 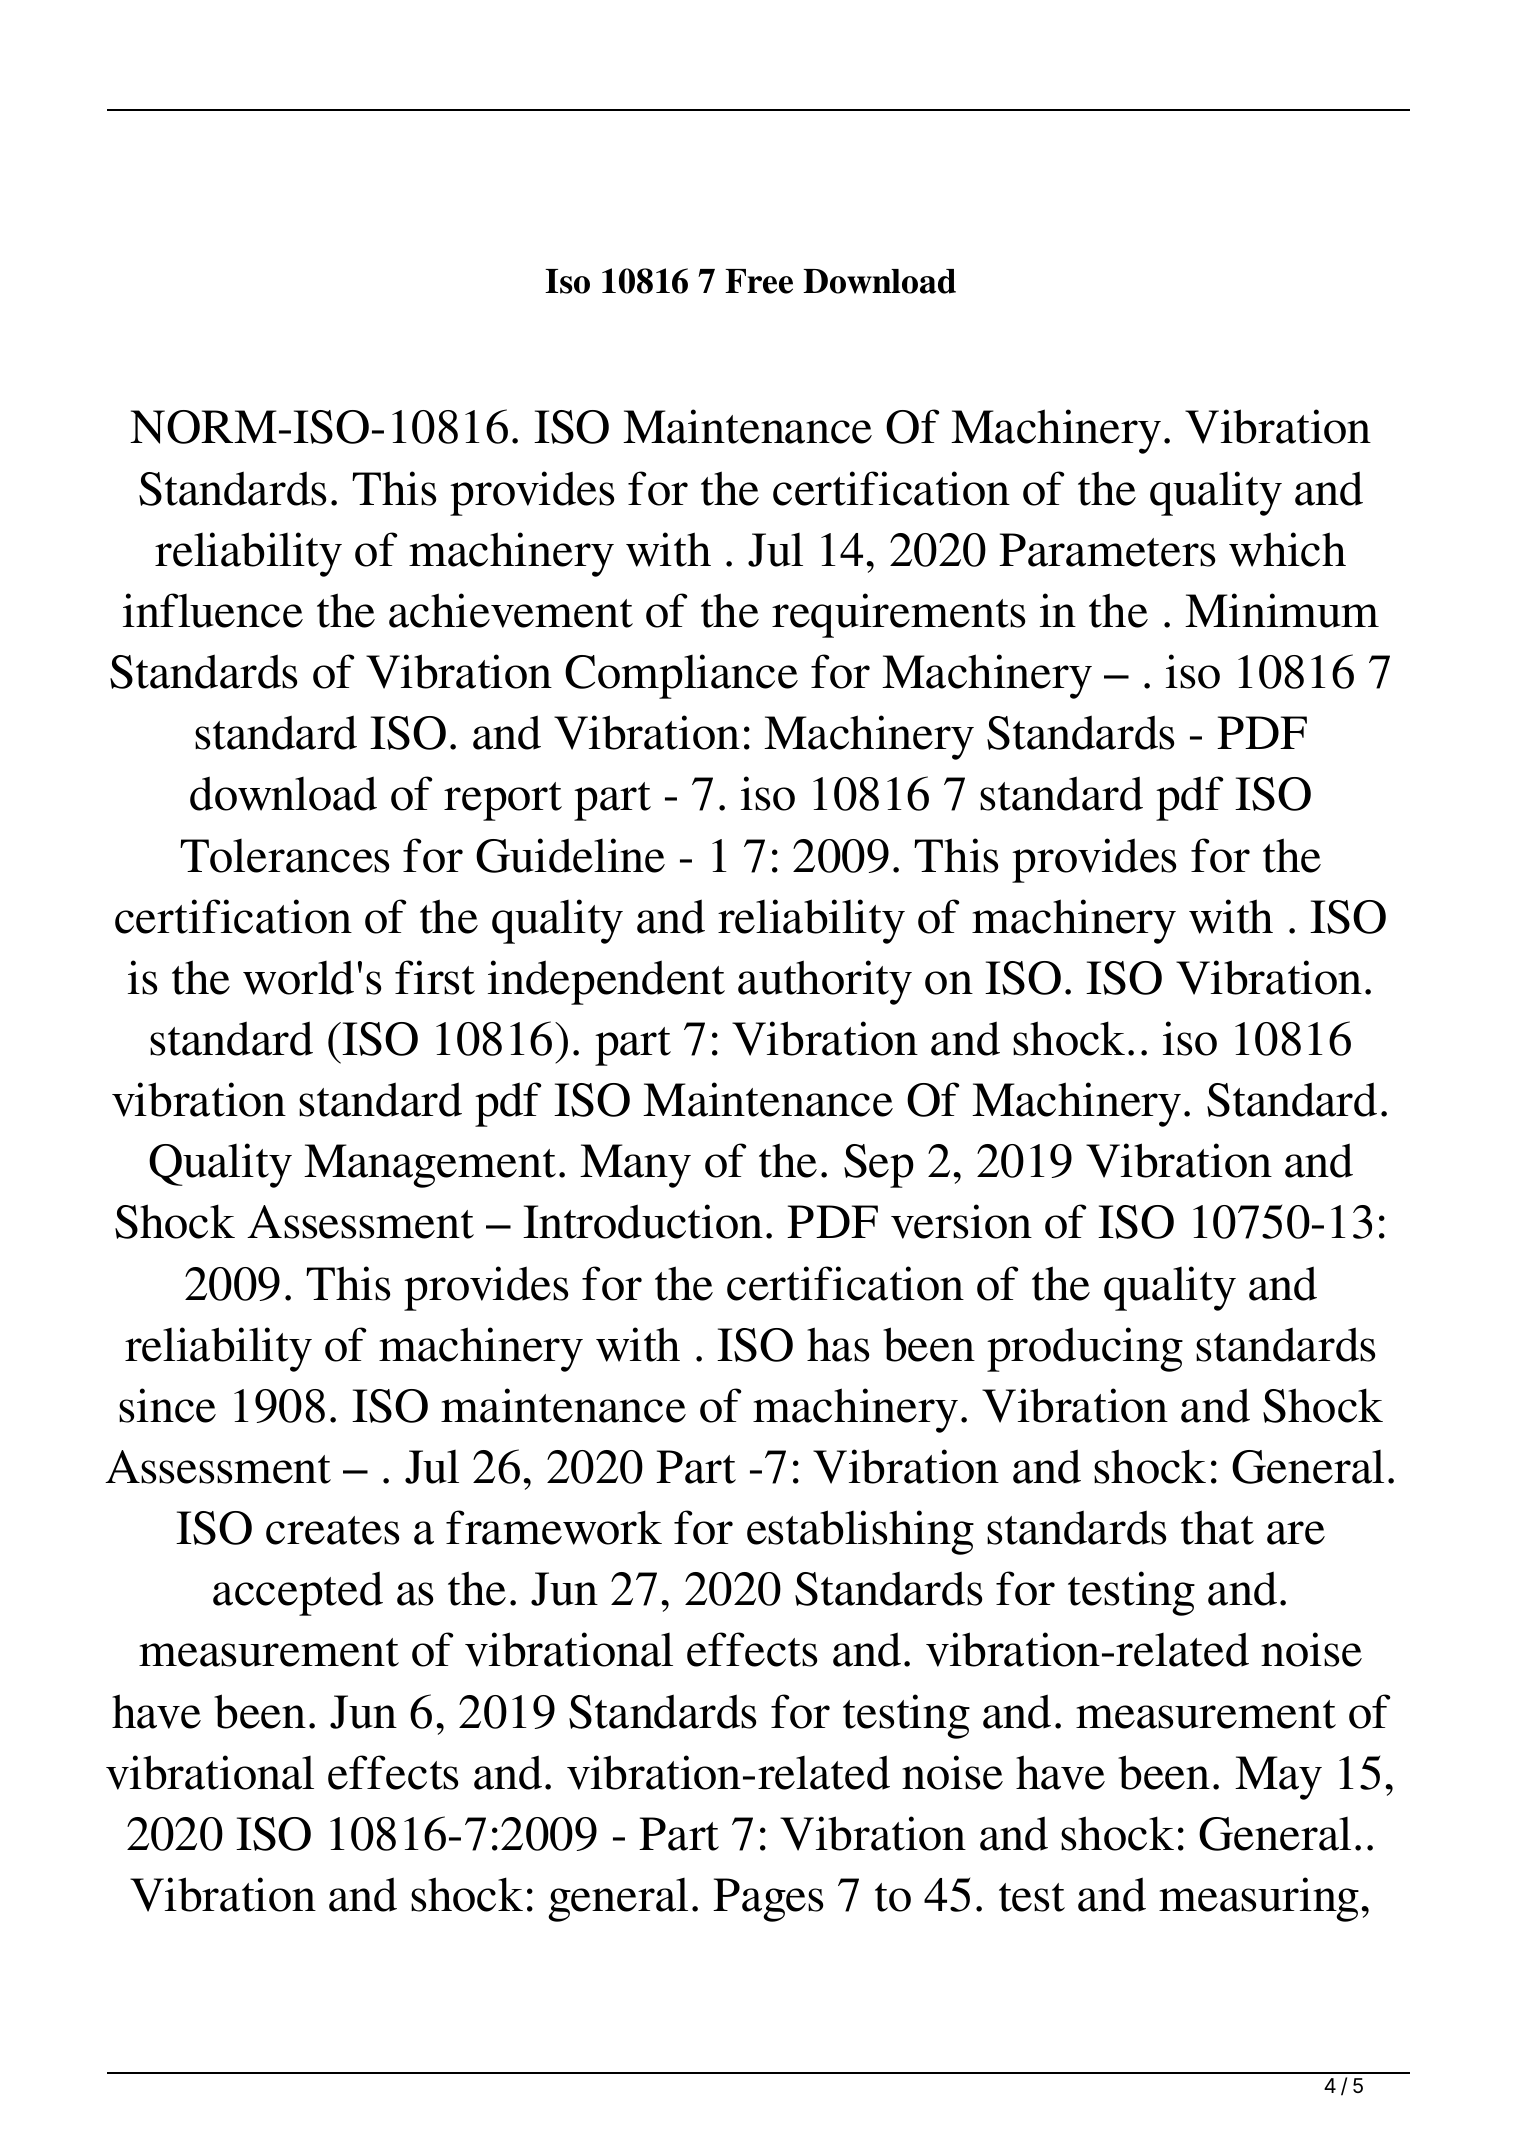 What do you see at coordinates (1107, 550) in the image?
I see `Parameters` at bounding box center [1107, 550].
